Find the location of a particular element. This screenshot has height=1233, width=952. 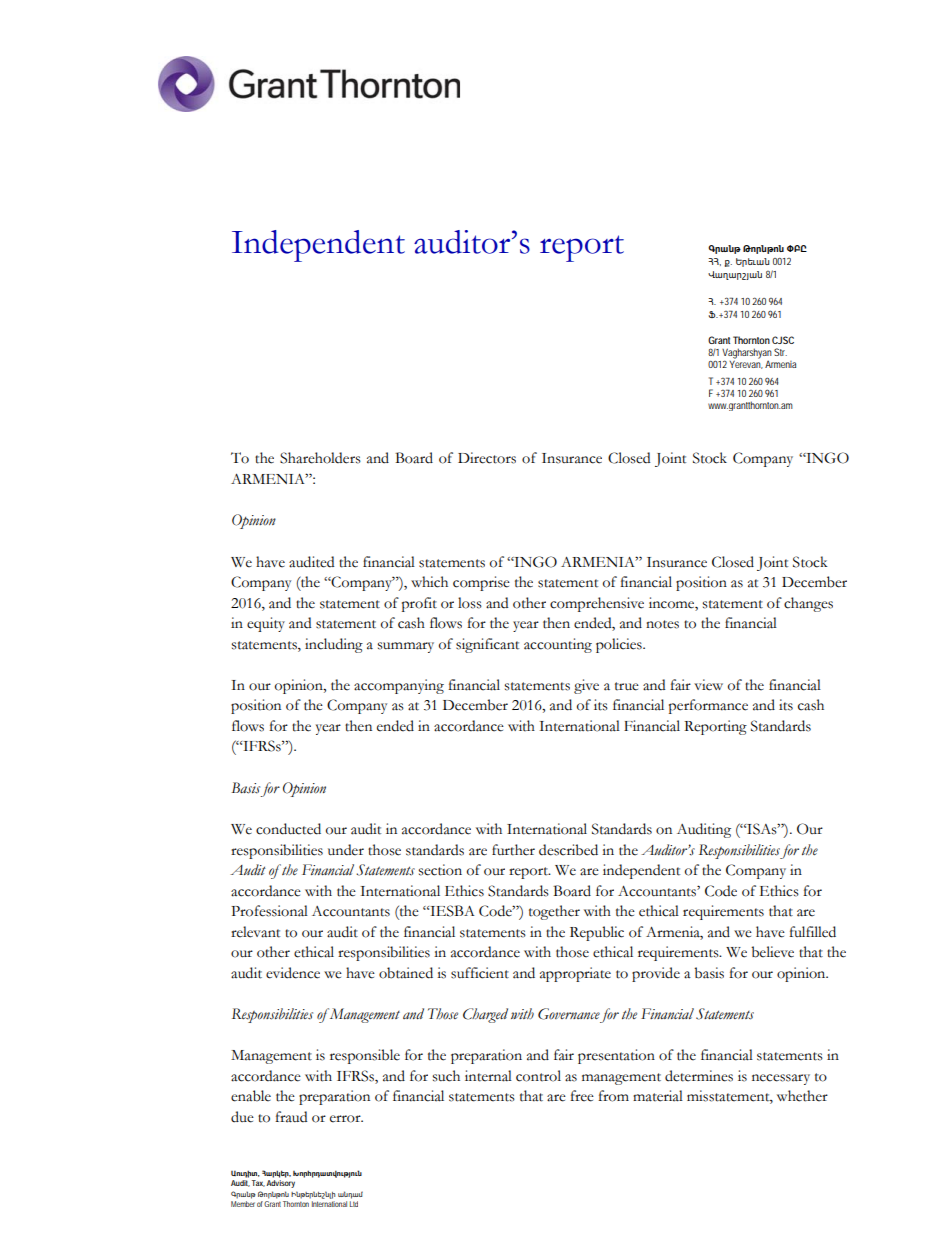

Directors is located at coordinates (487, 458).
